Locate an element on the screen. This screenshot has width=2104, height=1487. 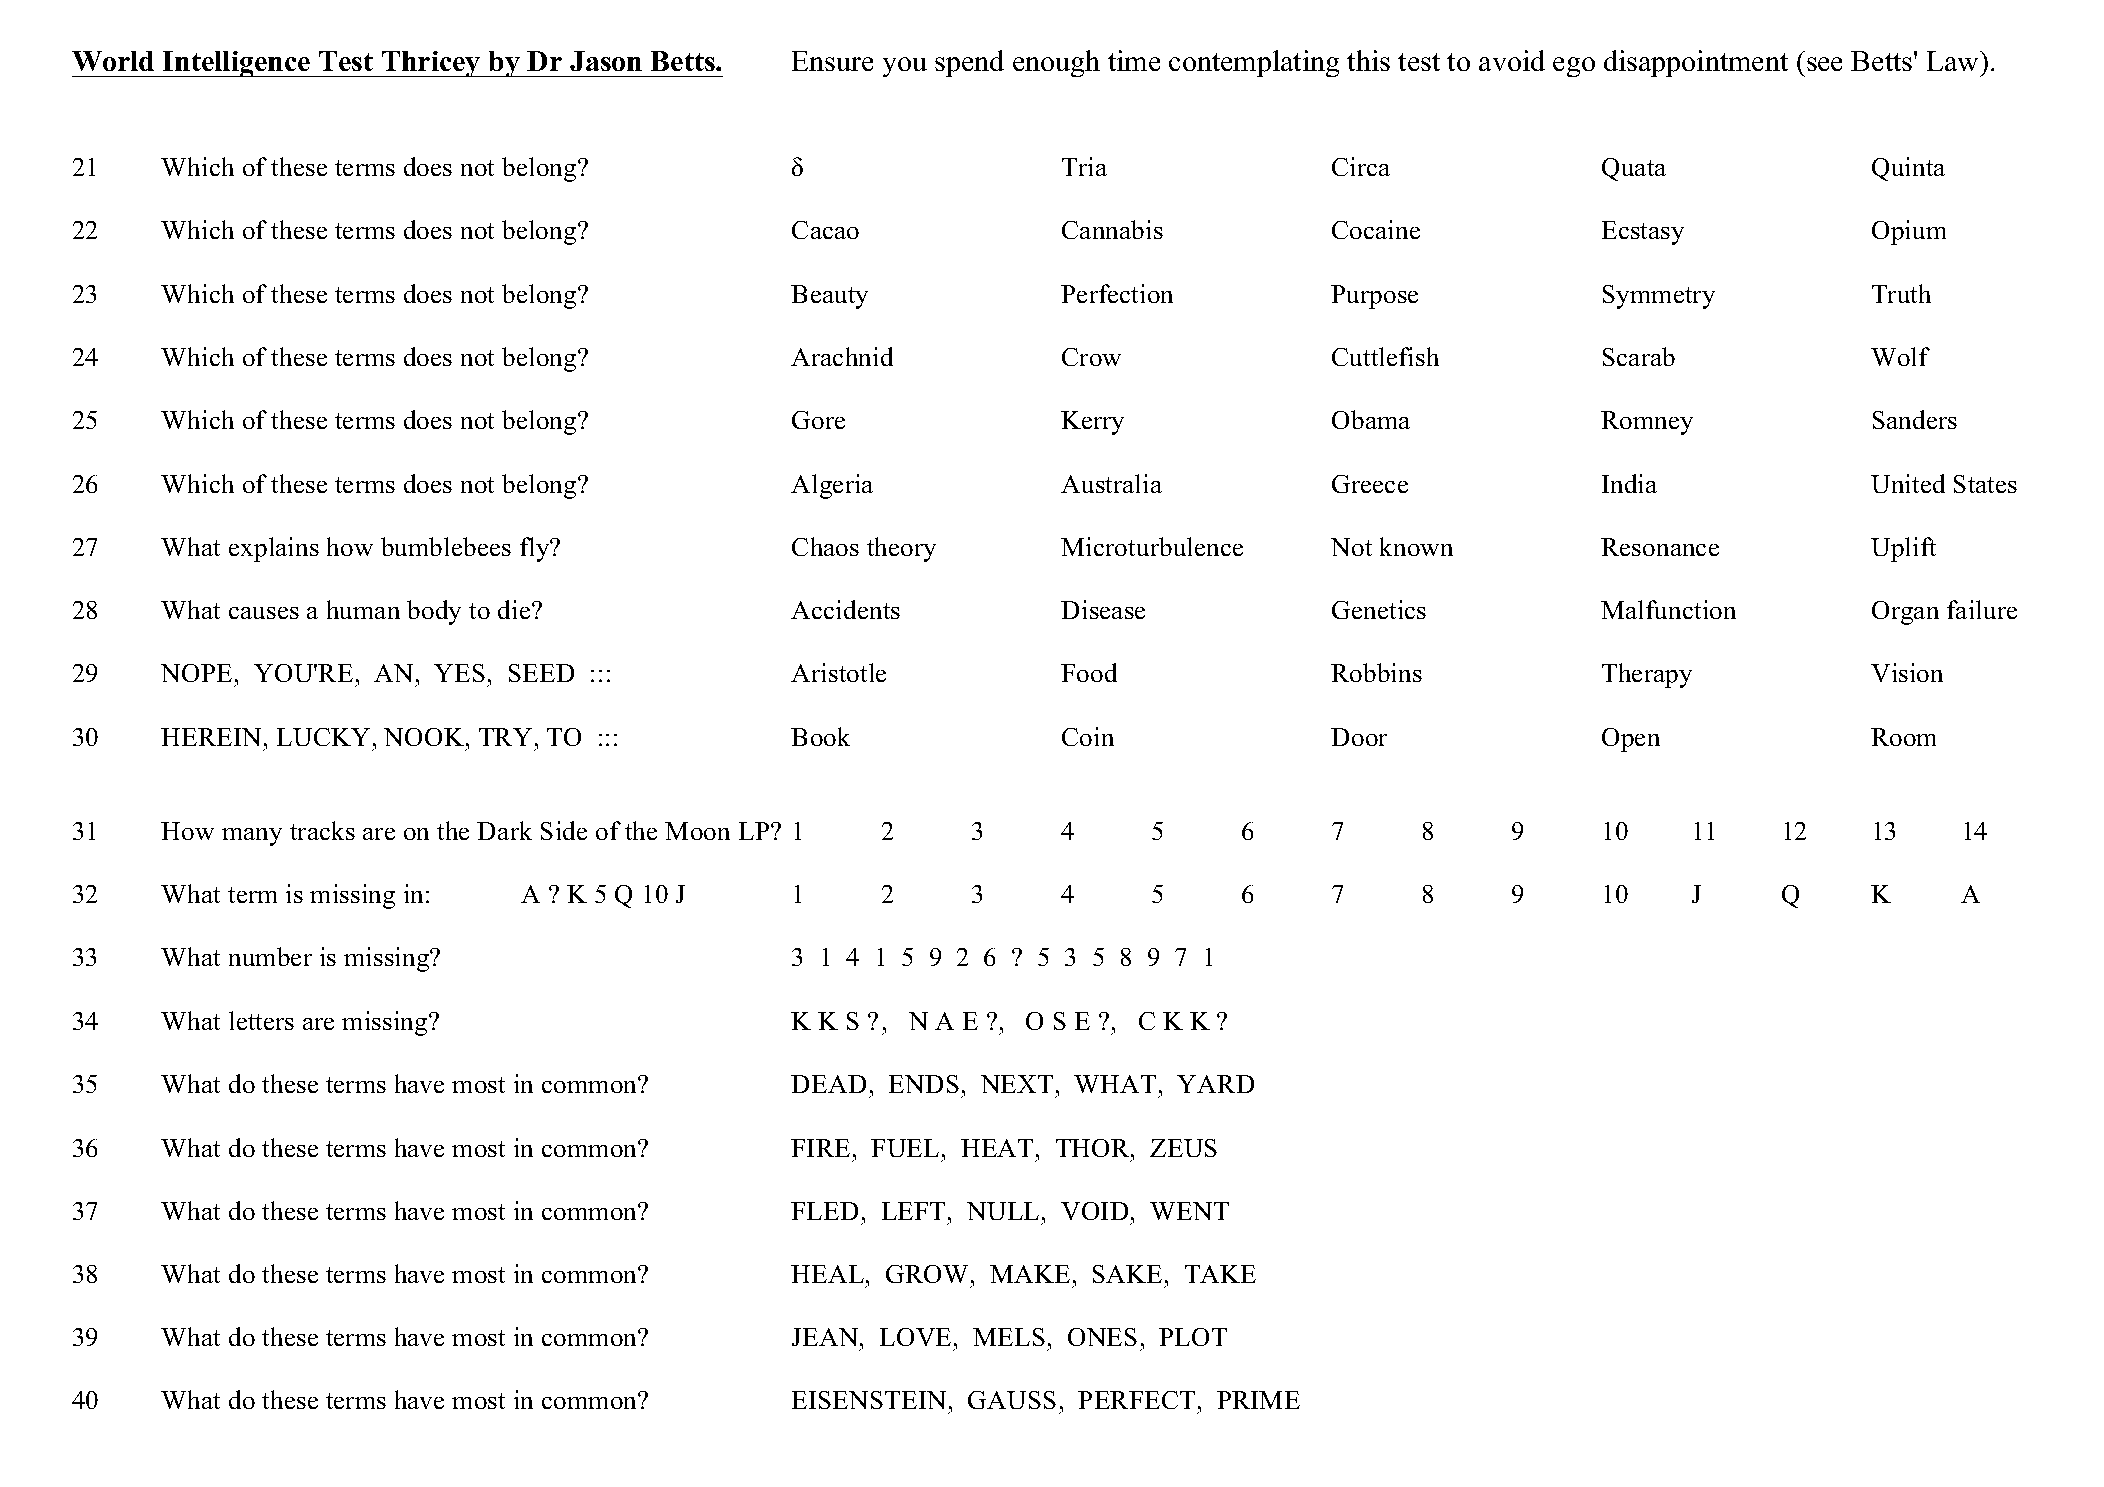
Intelligence is located at coordinates (237, 64).
